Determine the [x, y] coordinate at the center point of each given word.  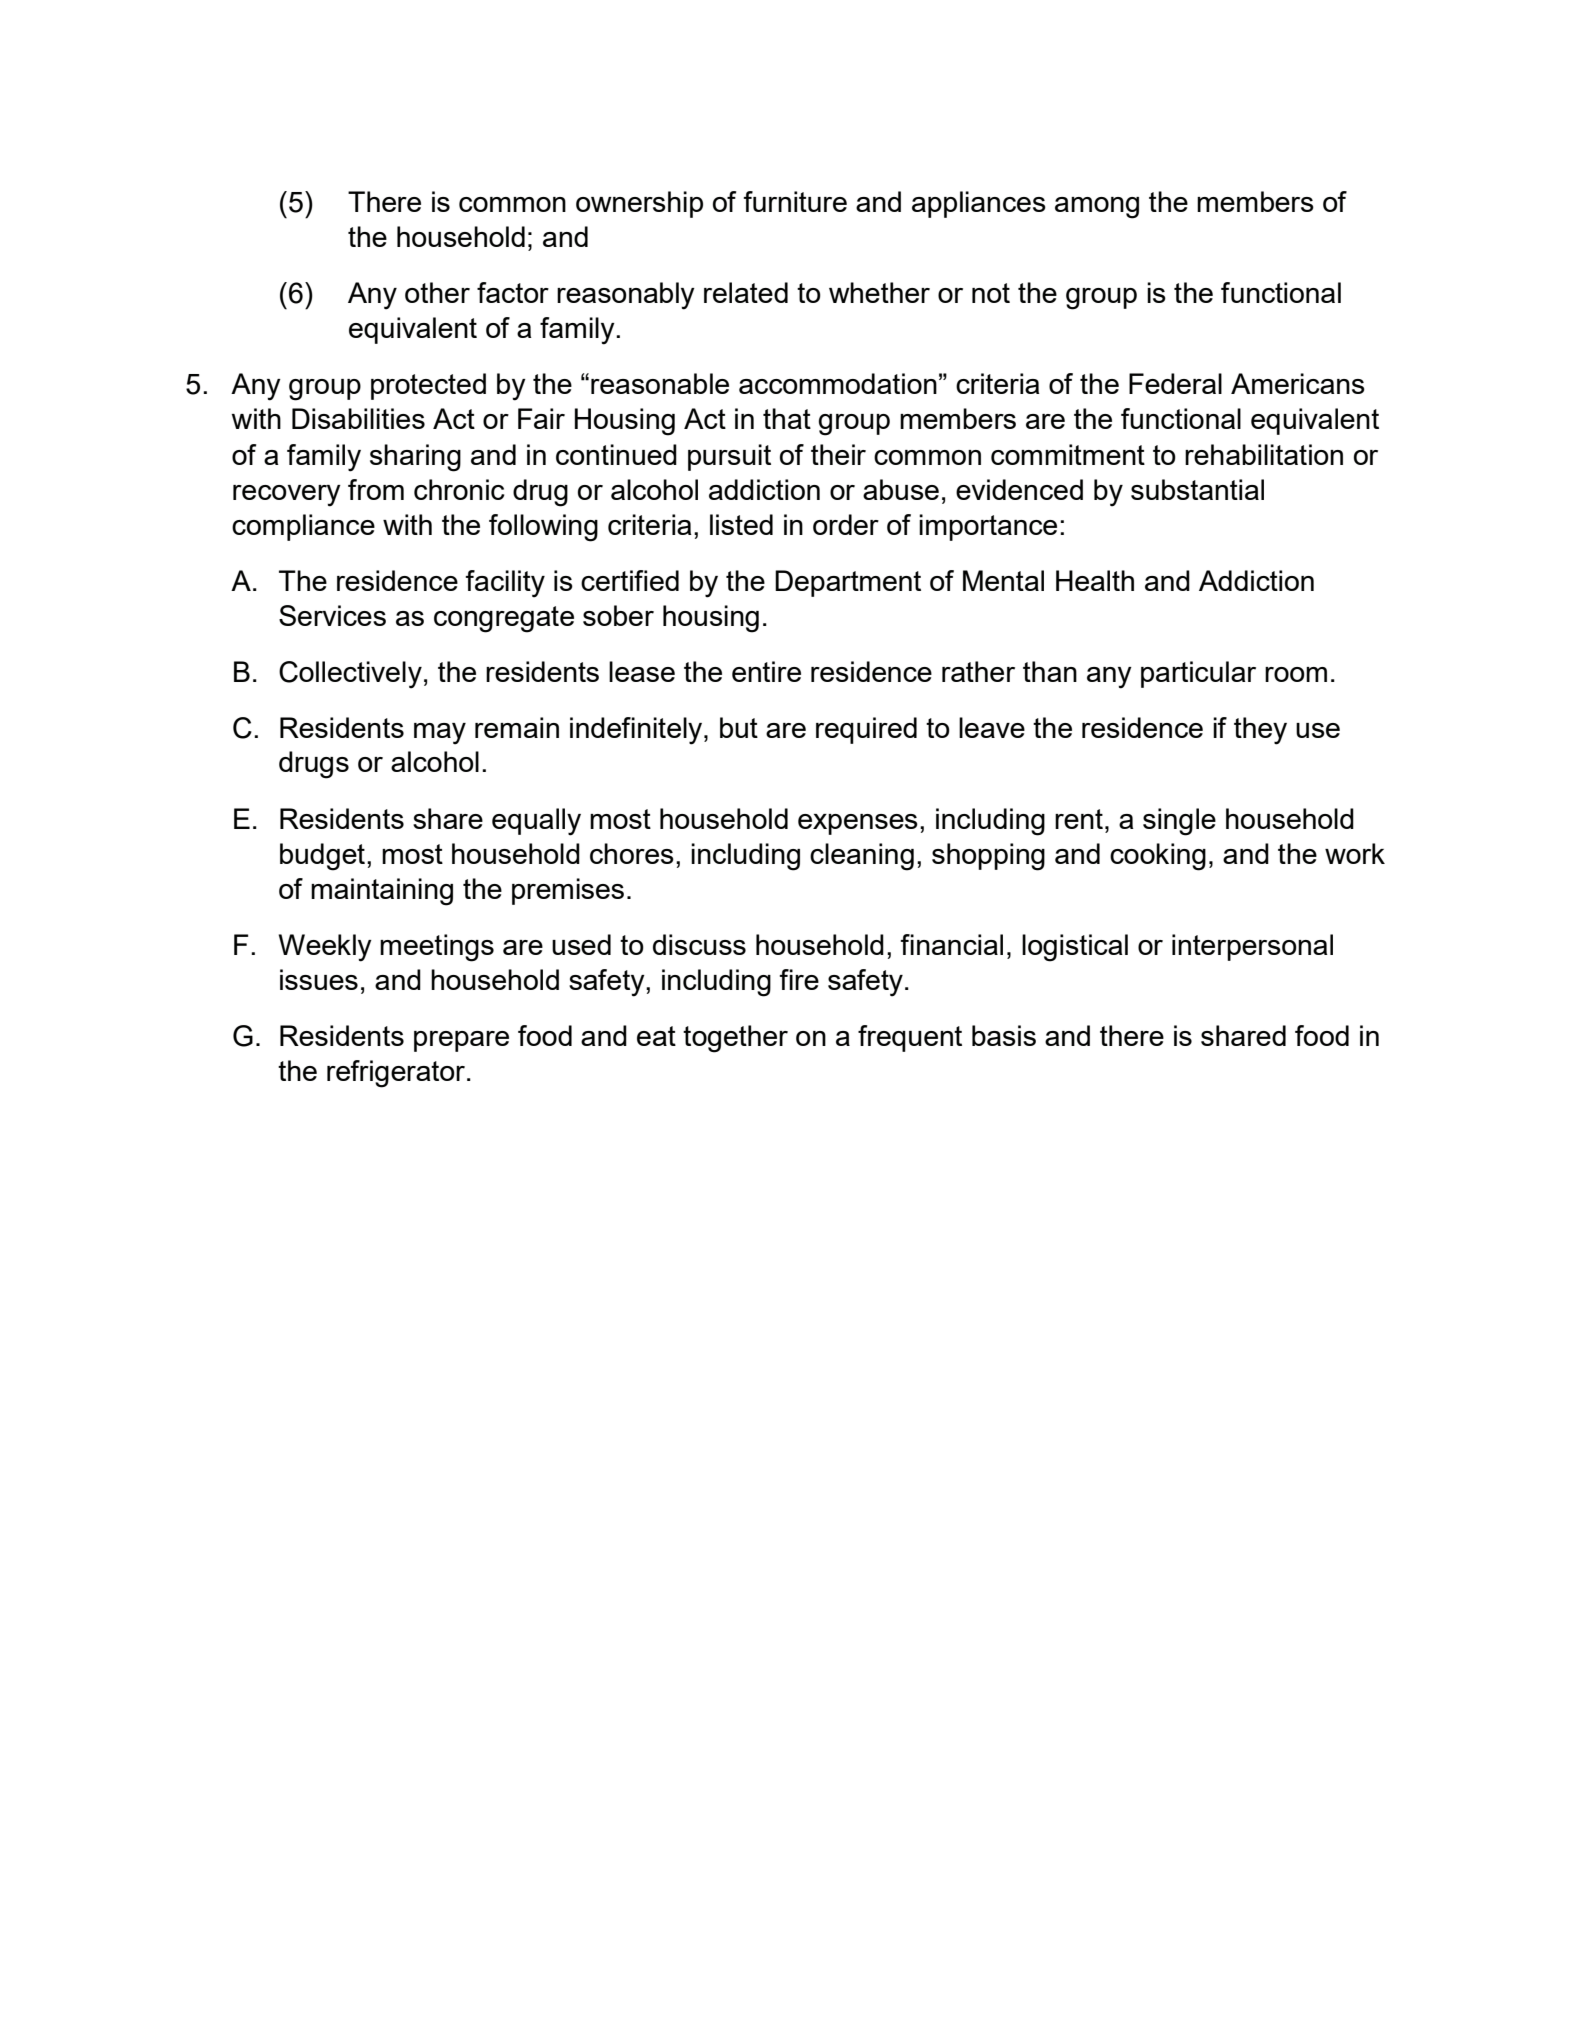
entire [766, 671]
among [1097, 208]
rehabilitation [1264, 454]
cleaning [862, 857]
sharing [415, 458]
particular [1198, 674]
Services [332, 615]
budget [322, 857]
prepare [461, 1041]
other [437, 292]
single [1179, 822]
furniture [795, 201]
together [735, 1039]
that [787, 418]
